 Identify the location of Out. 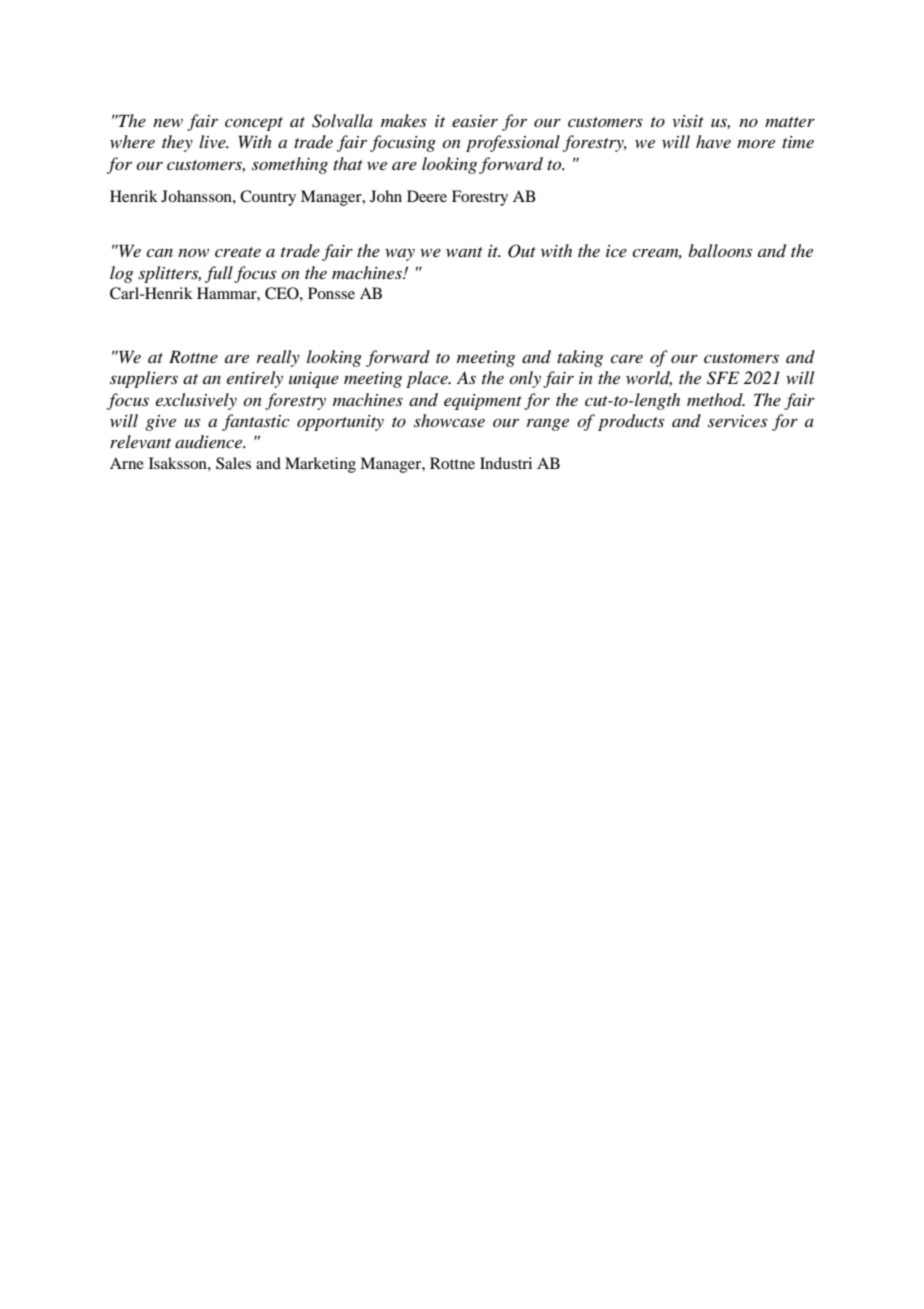
(522, 251).
